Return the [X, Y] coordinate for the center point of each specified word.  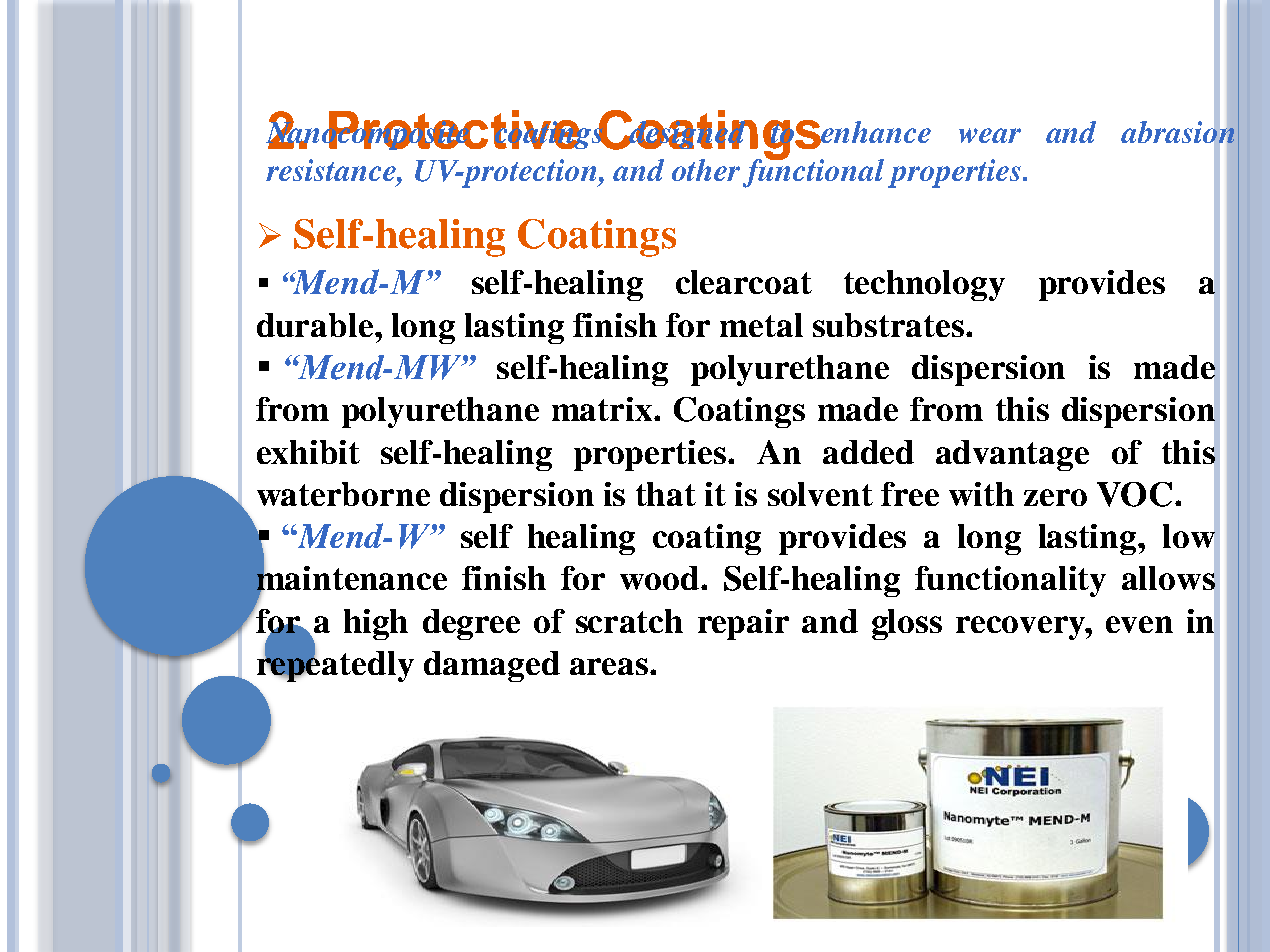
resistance [332, 170]
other [706, 170]
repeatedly [335, 665]
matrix [602, 409]
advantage [1012, 455]
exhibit [308, 452]
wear [990, 135]
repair [743, 624]
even [1139, 624]
